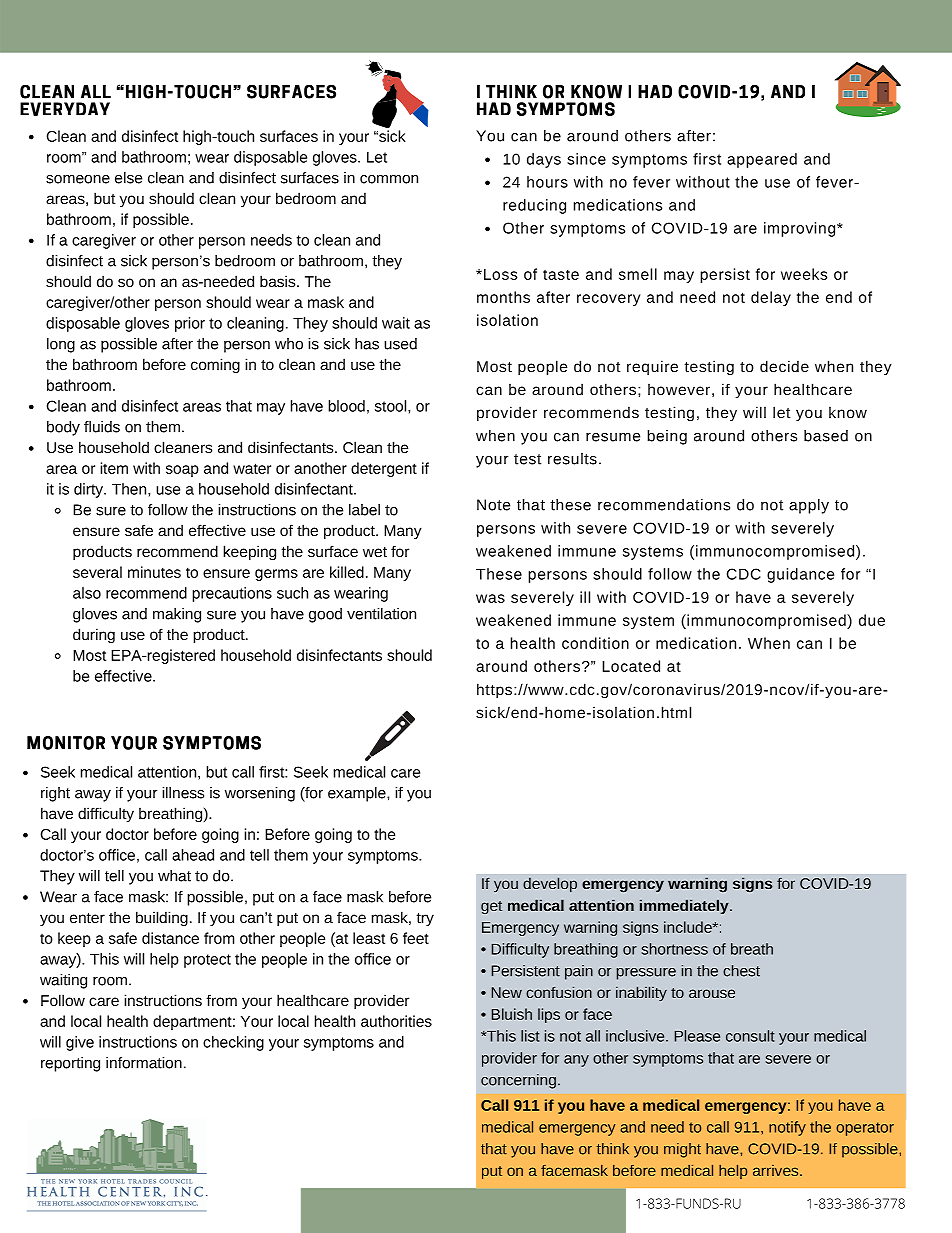  What do you see at coordinates (177, 615) in the screenshot?
I see `making` at bounding box center [177, 615].
